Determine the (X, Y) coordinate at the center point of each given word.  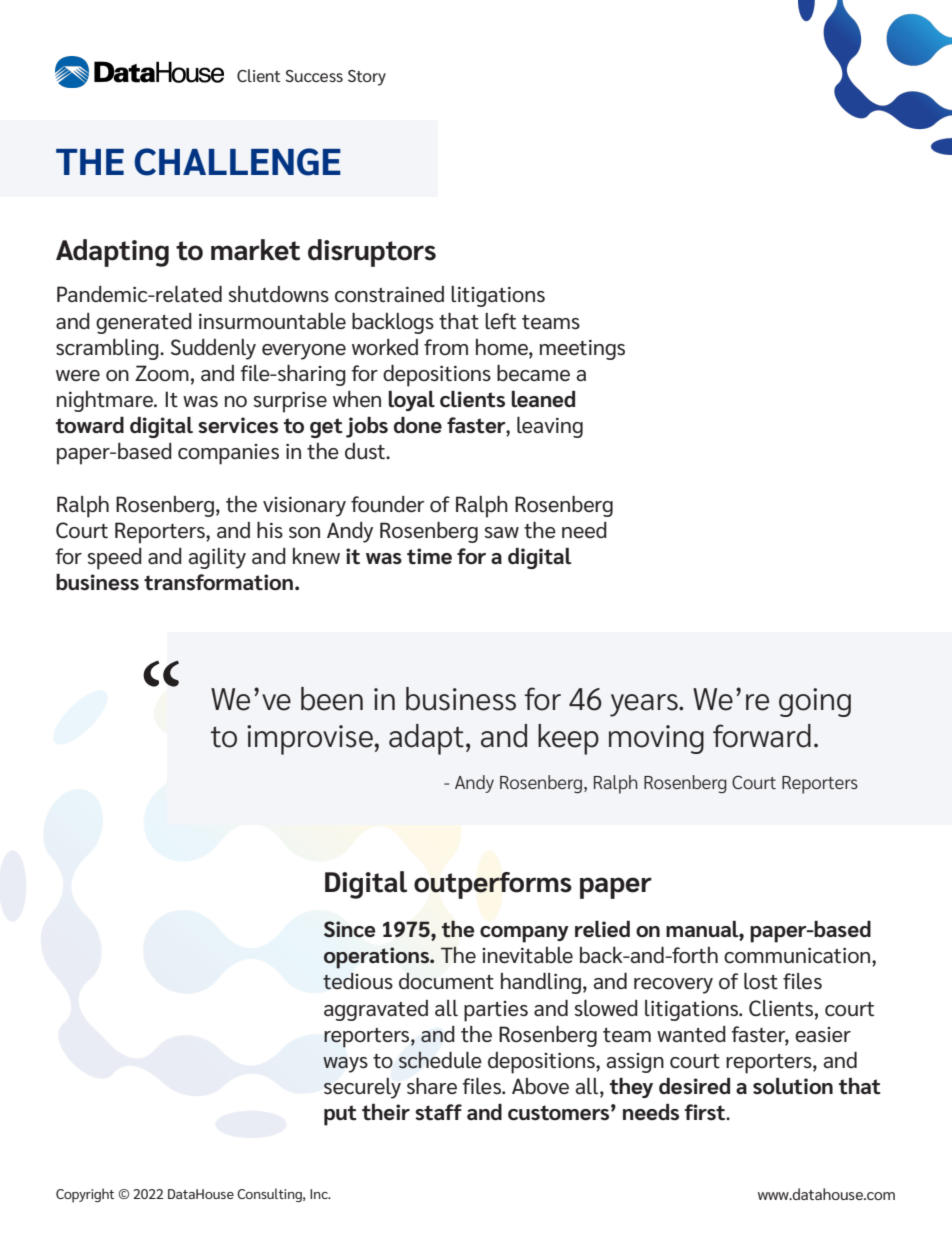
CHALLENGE (237, 162)
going (815, 702)
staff (438, 1112)
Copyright (85, 1195)
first (705, 1112)
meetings (582, 350)
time (429, 556)
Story (367, 78)
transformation (220, 582)
